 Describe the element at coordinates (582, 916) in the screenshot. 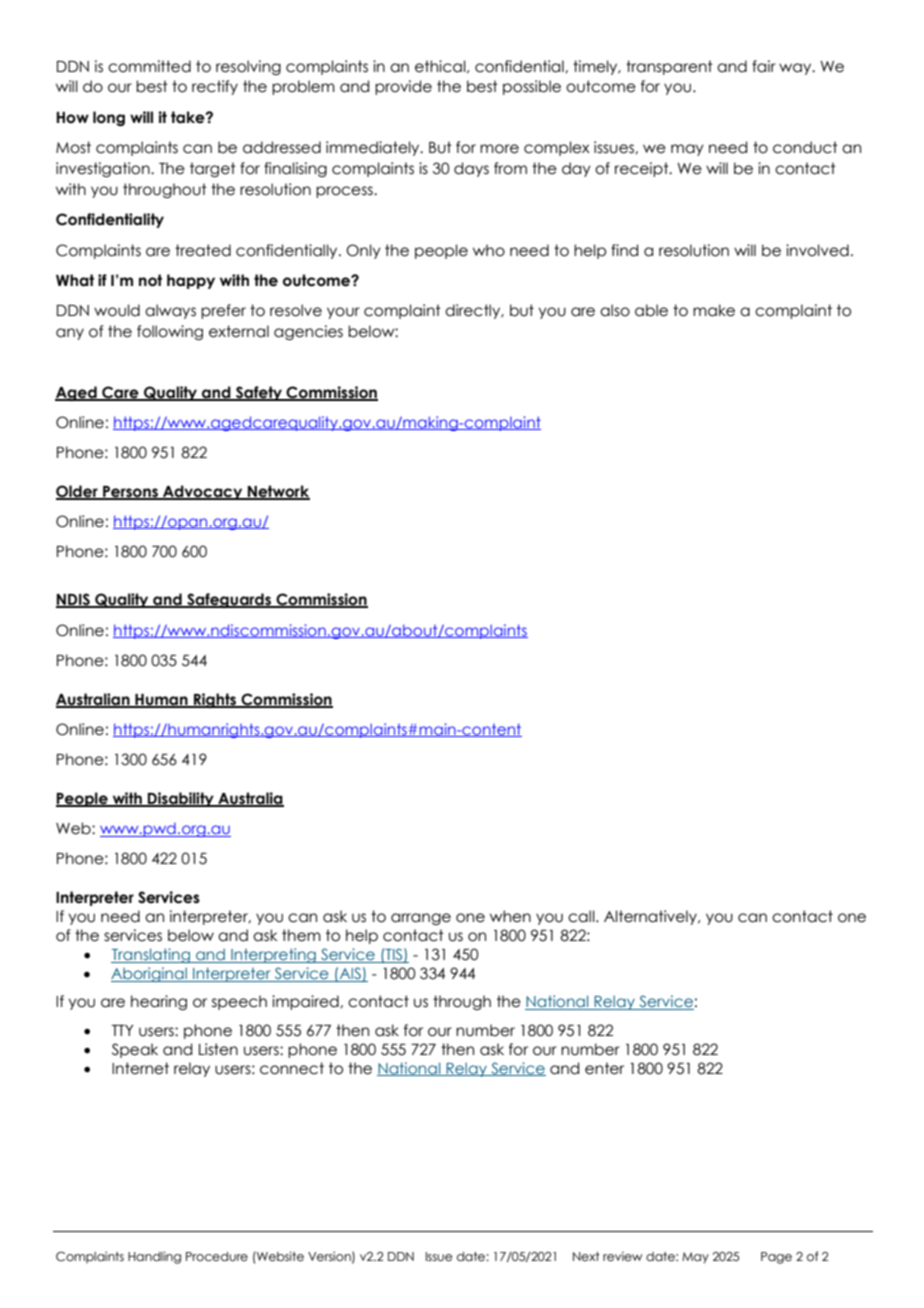

I see `call` at that location.
